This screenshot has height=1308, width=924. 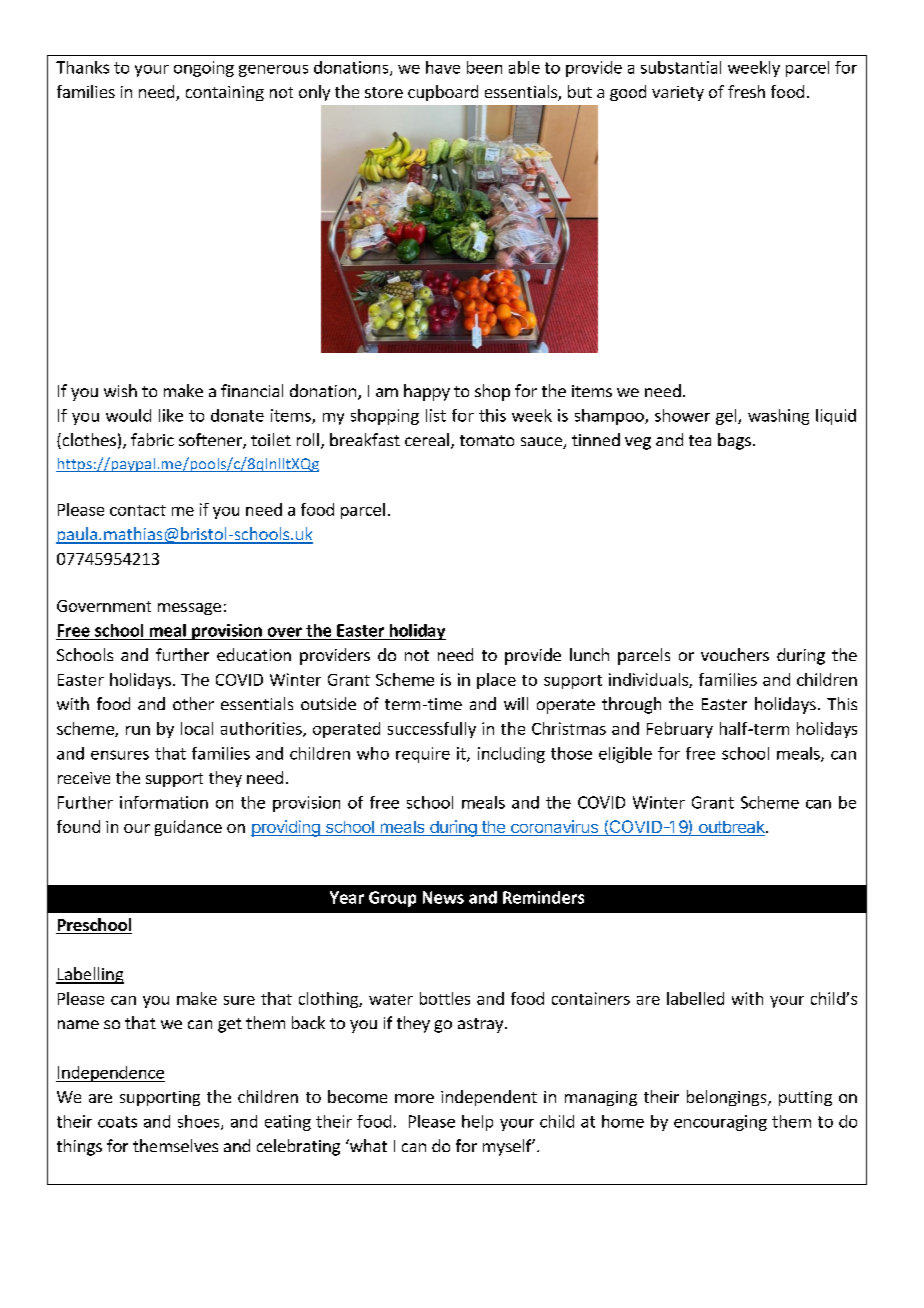 What do you see at coordinates (204, 69) in the screenshot?
I see `ongoing` at bounding box center [204, 69].
